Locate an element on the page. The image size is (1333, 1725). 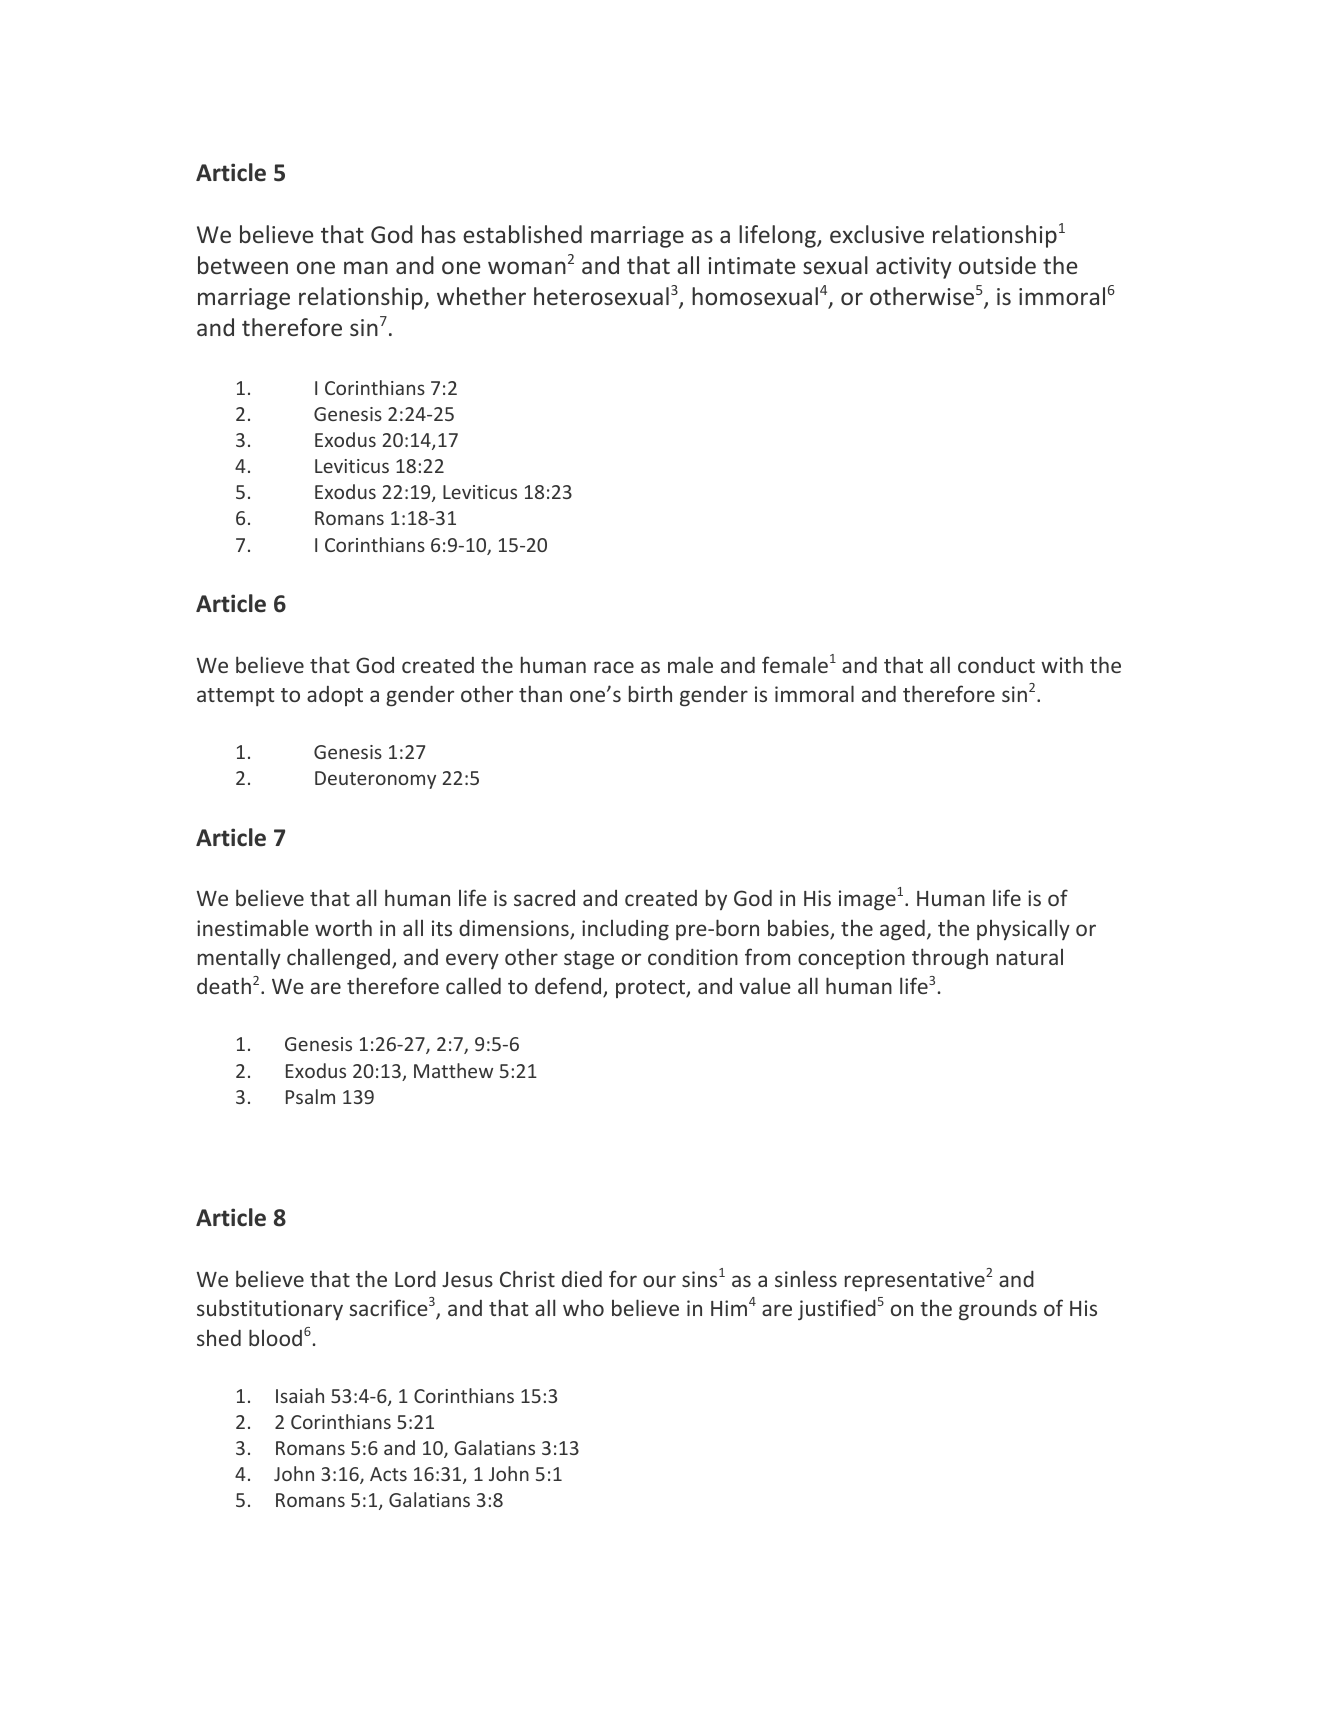
Isaiah is located at coordinates (300, 1395).
